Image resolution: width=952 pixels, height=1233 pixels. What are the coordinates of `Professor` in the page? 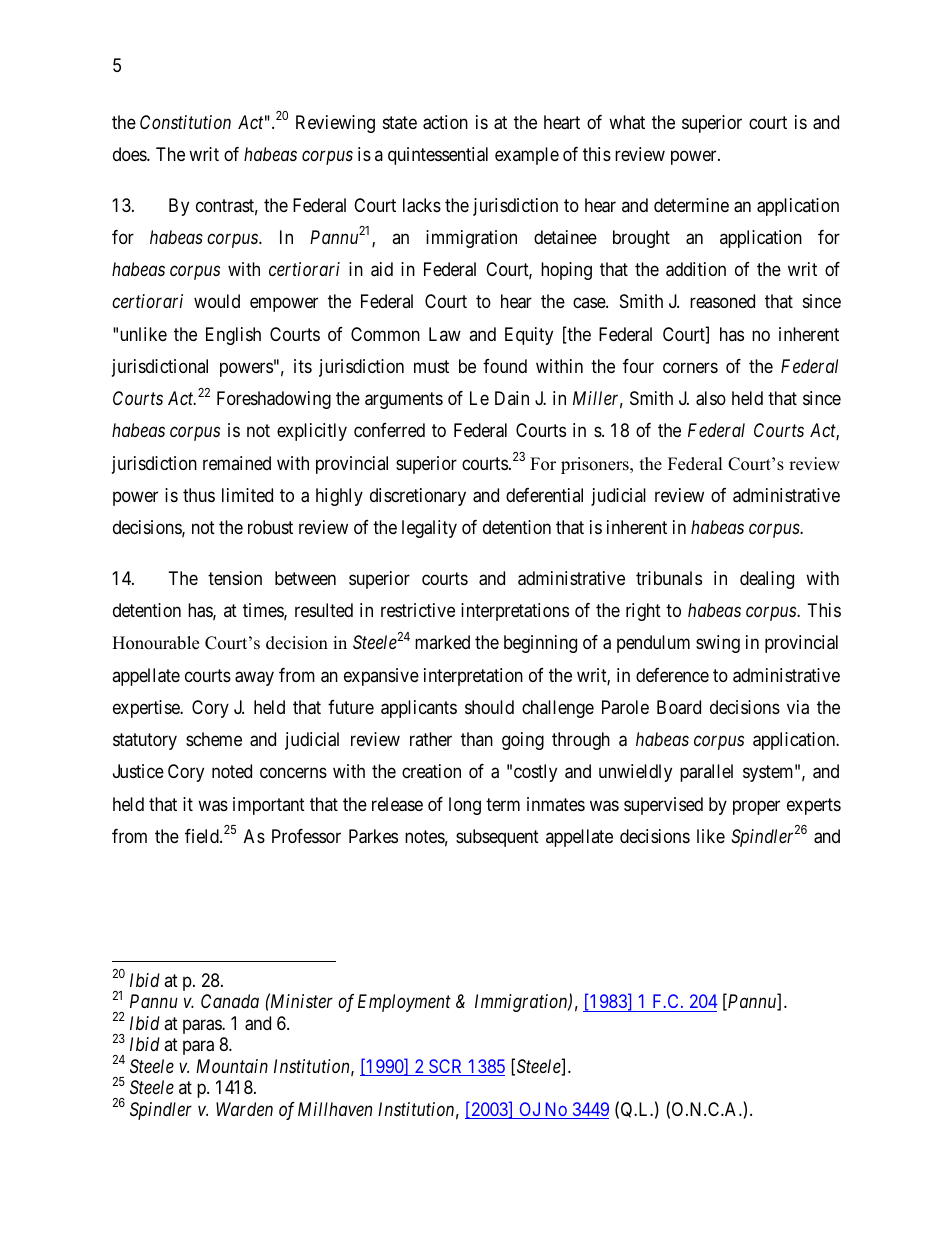 It's located at (306, 836).
